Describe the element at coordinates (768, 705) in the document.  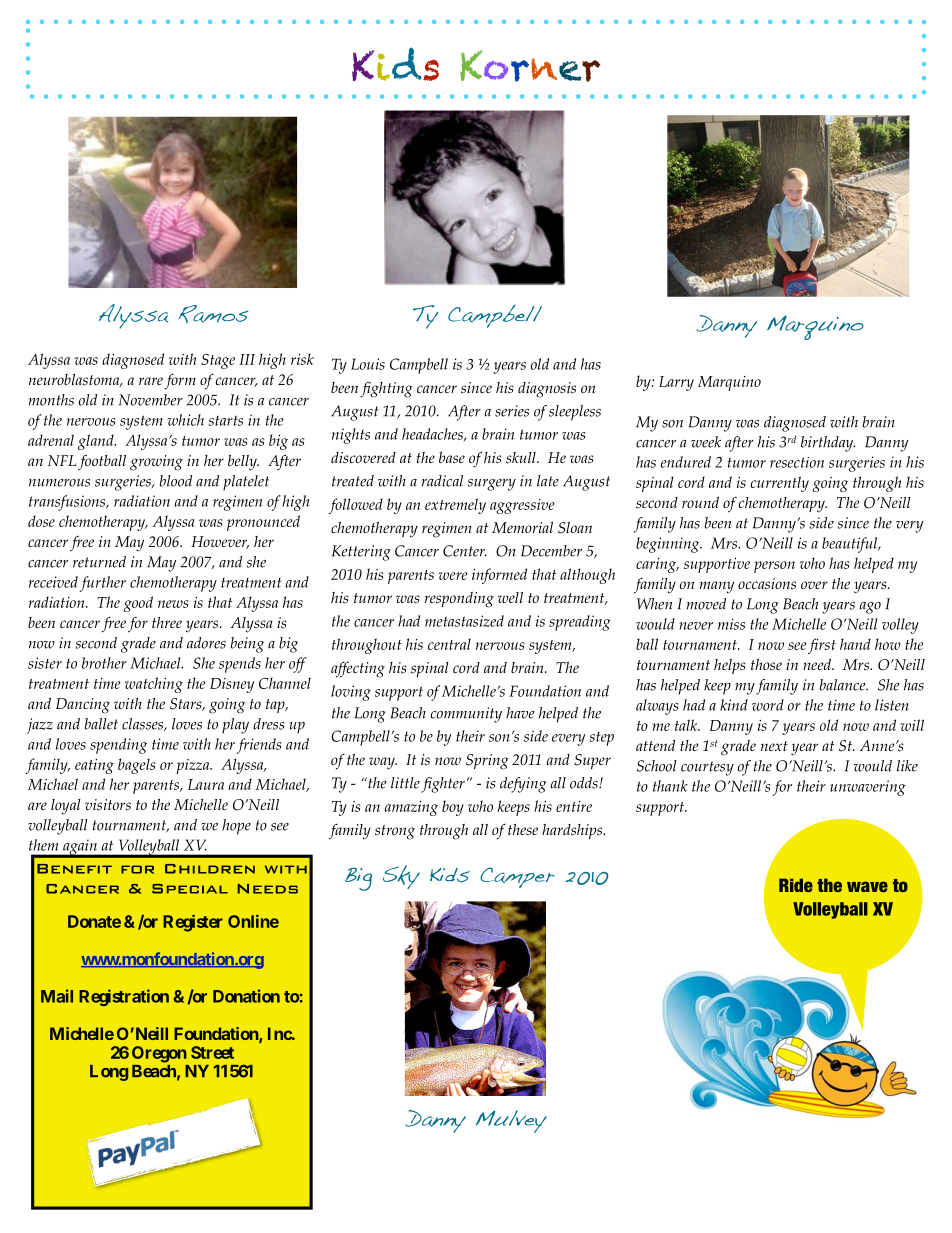
I see `word` at that location.
